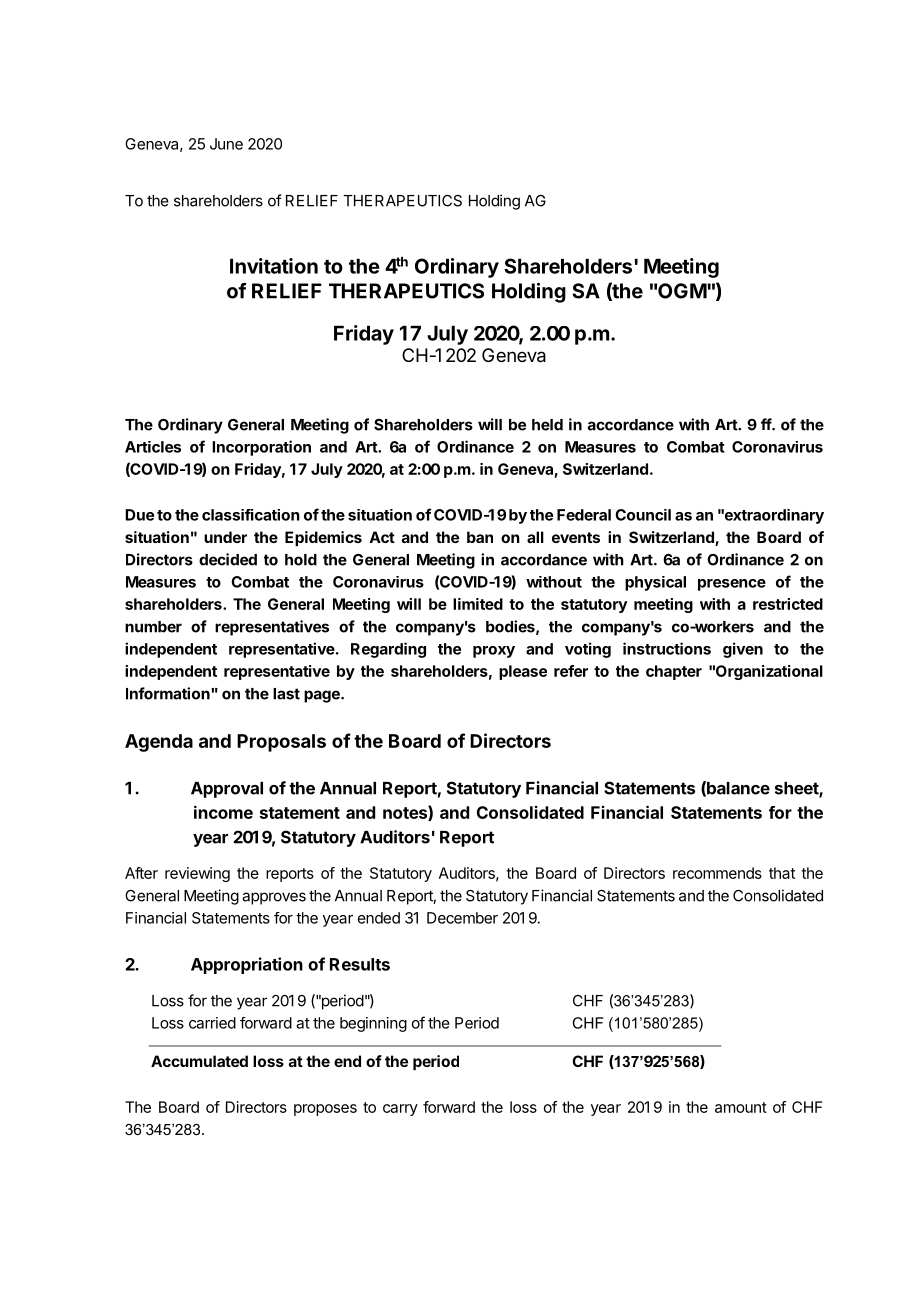 This page has height=1308, width=924. Describe the element at coordinates (400, 1110) in the page. I see `carry` at that location.
